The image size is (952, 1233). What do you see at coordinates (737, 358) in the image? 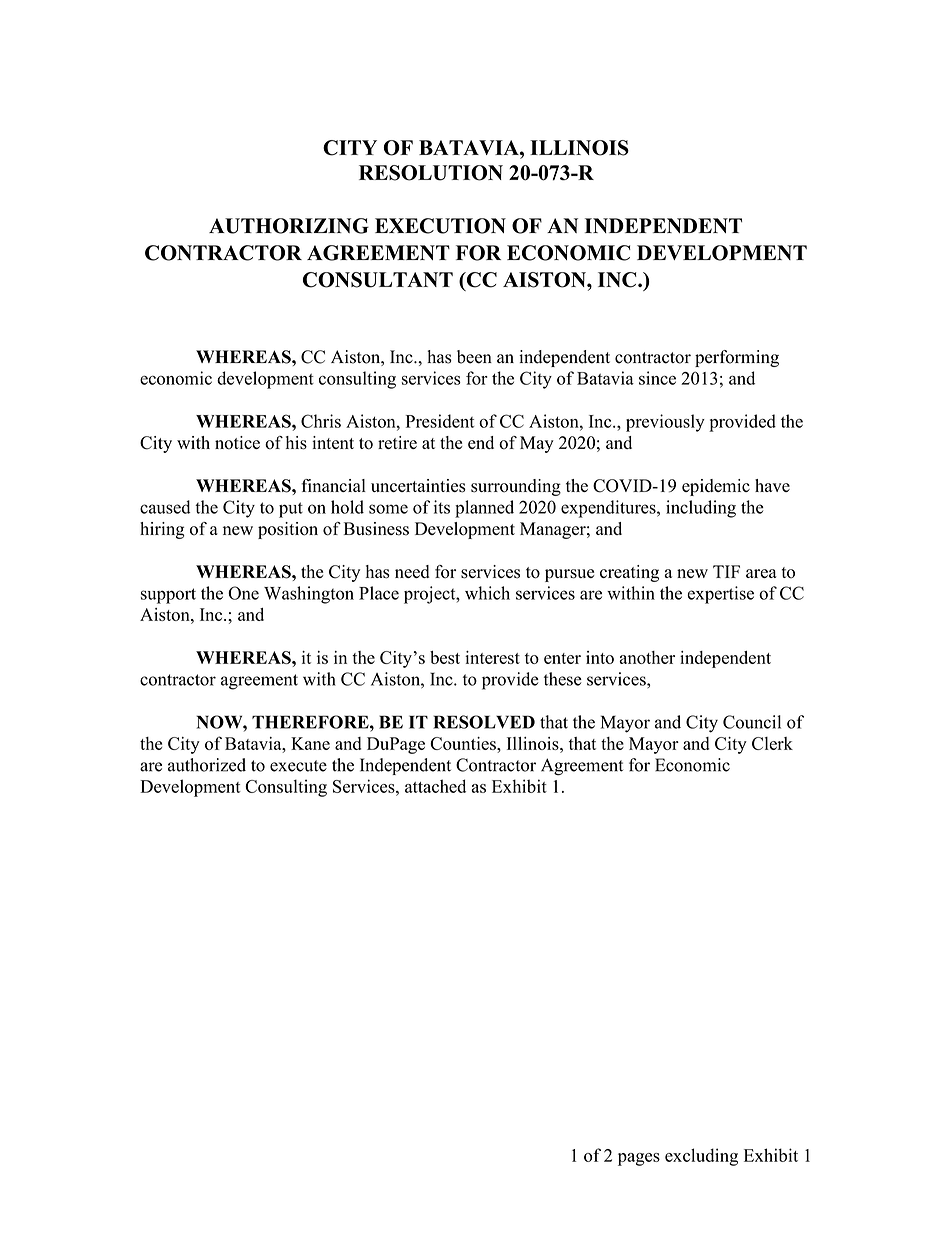
I see `performing` at bounding box center [737, 358].
